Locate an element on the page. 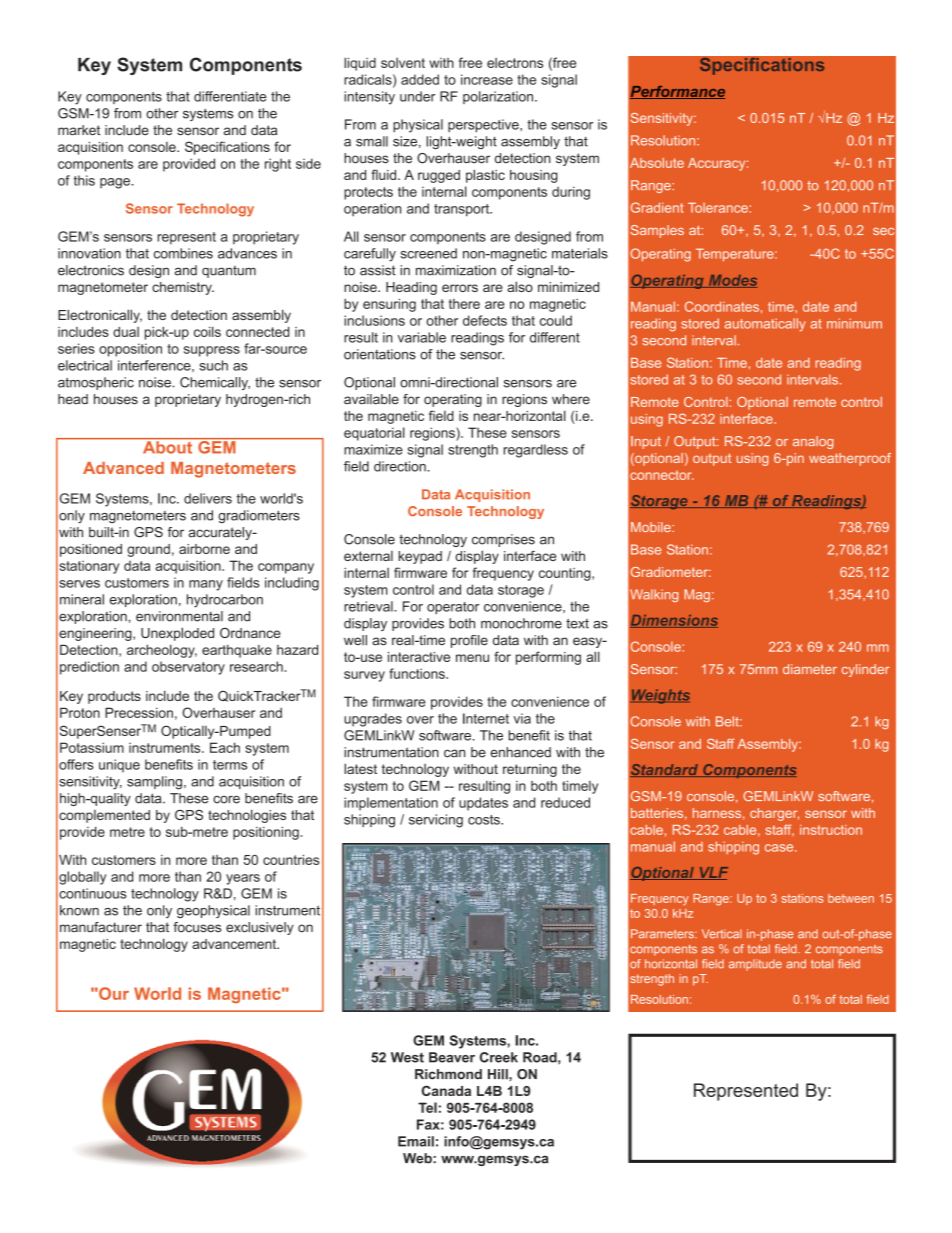  operator is located at coordinates (453, 608).
